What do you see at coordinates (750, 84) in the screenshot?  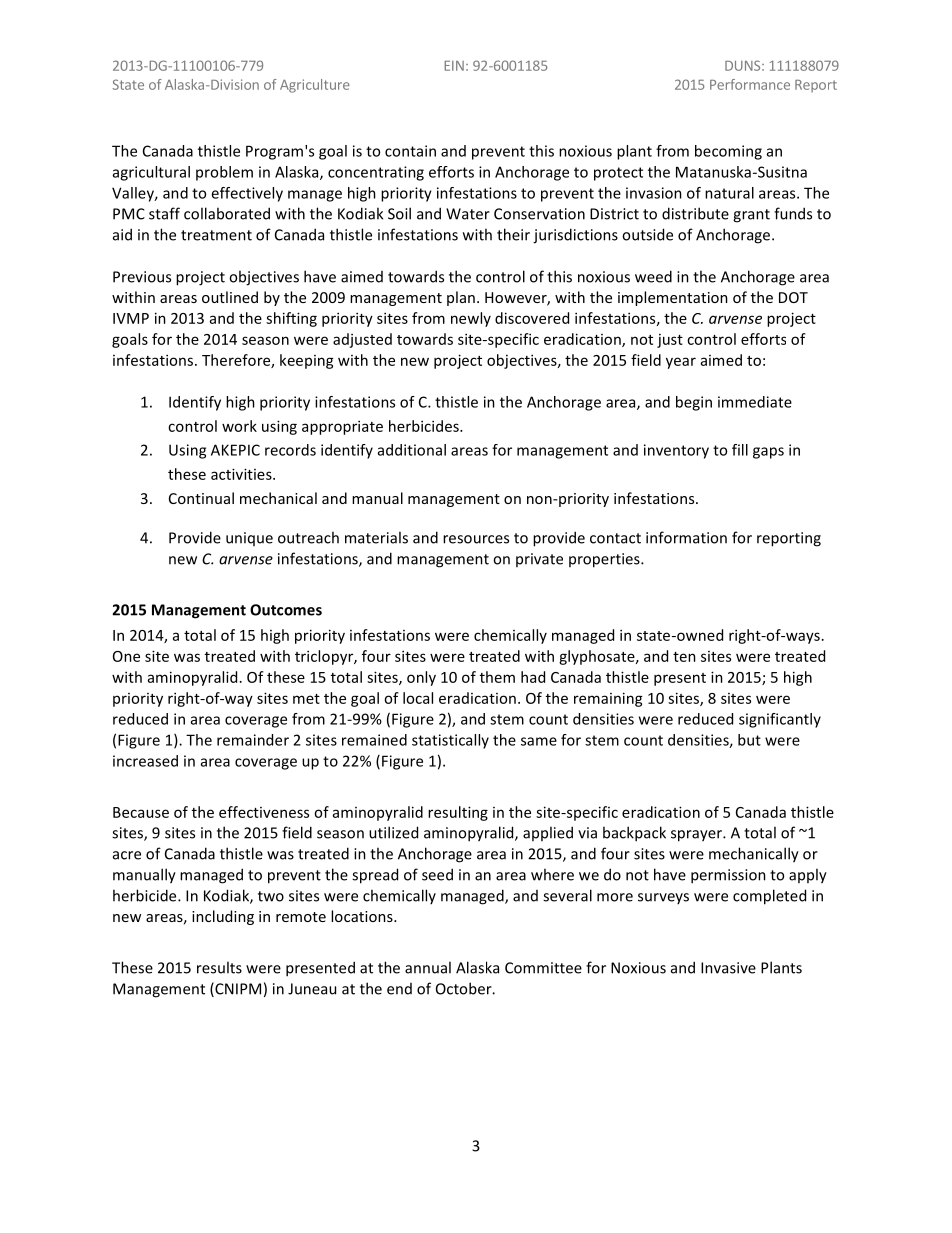 I see `Performance` at bounding box center [750, 84].
